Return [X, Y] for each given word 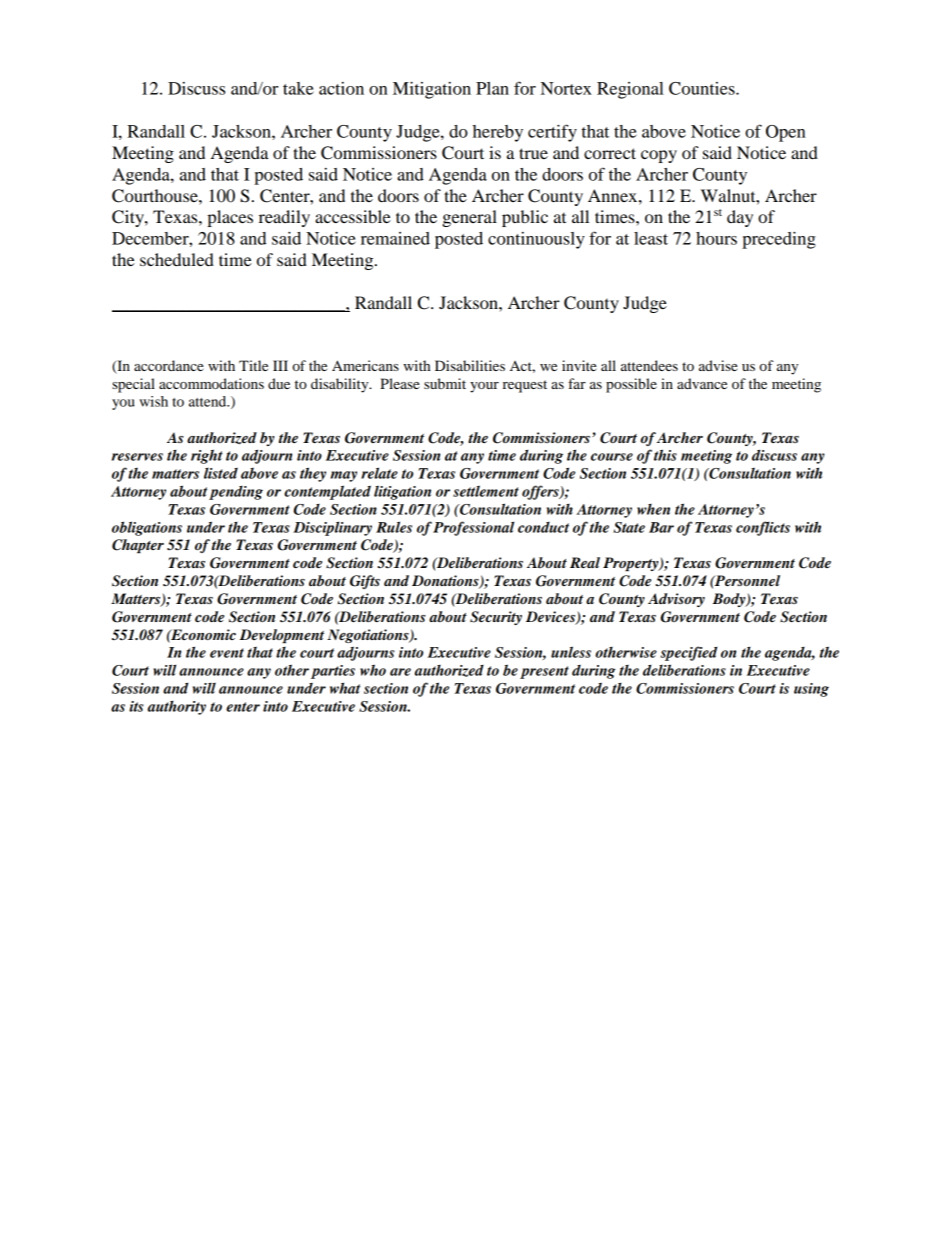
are [400, 672]
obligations [147, 528]
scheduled [177, 259]
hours [716, 238]
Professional [473, 528]
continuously [536, 240]
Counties [703, 88]
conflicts [763, 528]
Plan [492, 88]
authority [177, 707]
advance [702, 383]
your [484, 387]
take [298, 88]
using [811, 690]
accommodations [211, 383]
